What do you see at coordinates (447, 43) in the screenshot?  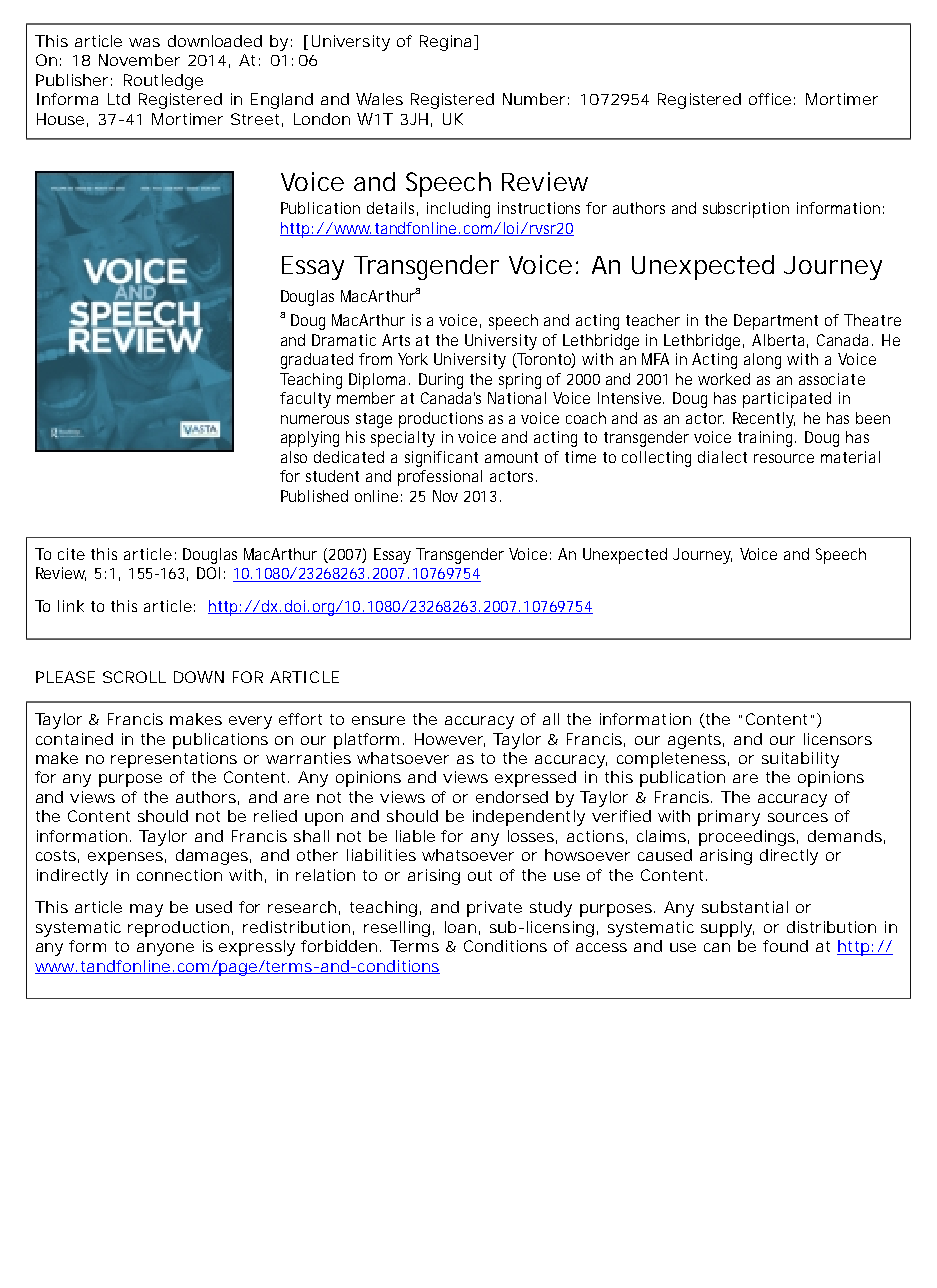 I see `Regina` at bounding box center [447, 43].
